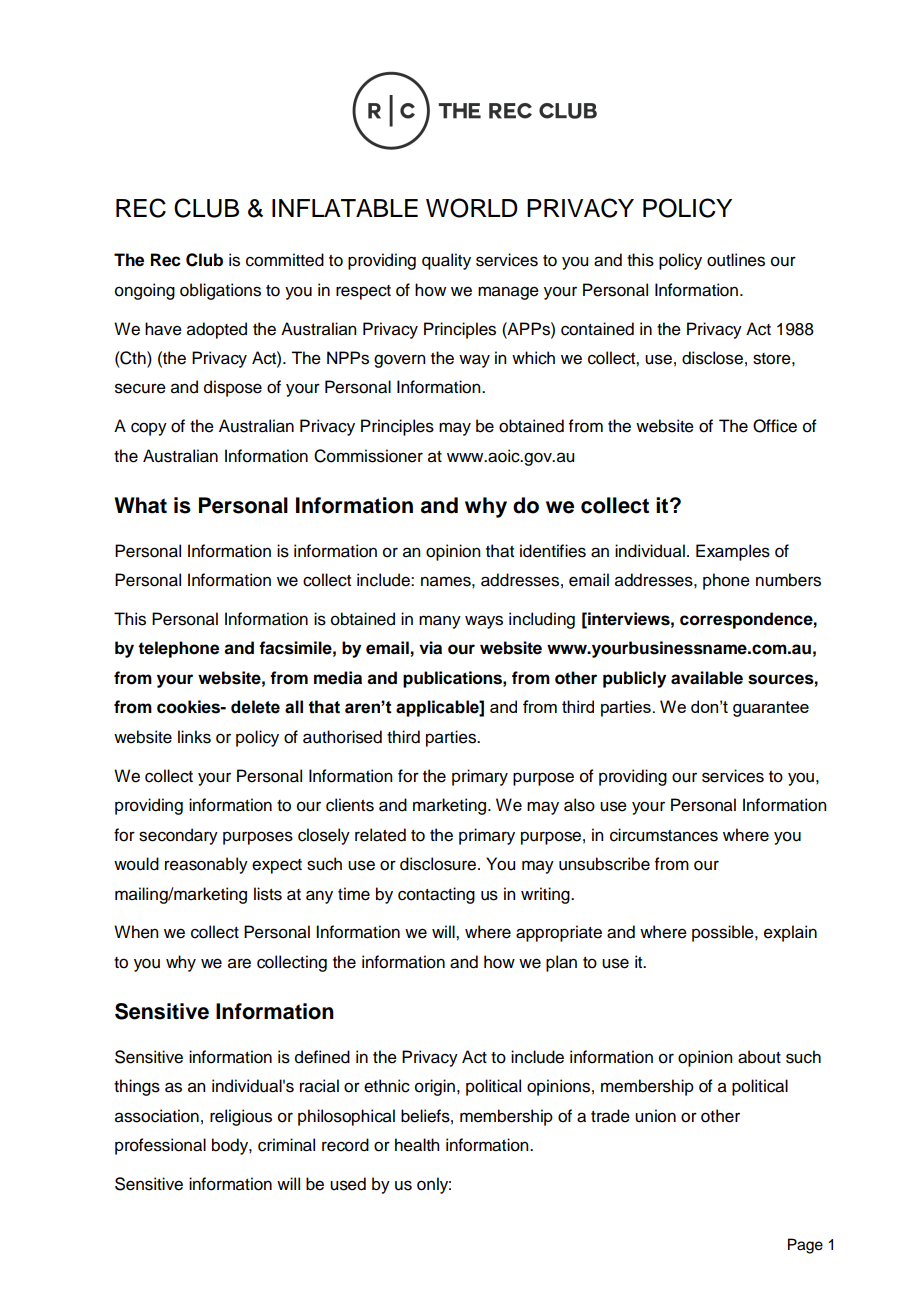 The height and width of the image is (1308, 924). Describe the element at coordinates (446, 261) in the image. I see `quality` at that location.
